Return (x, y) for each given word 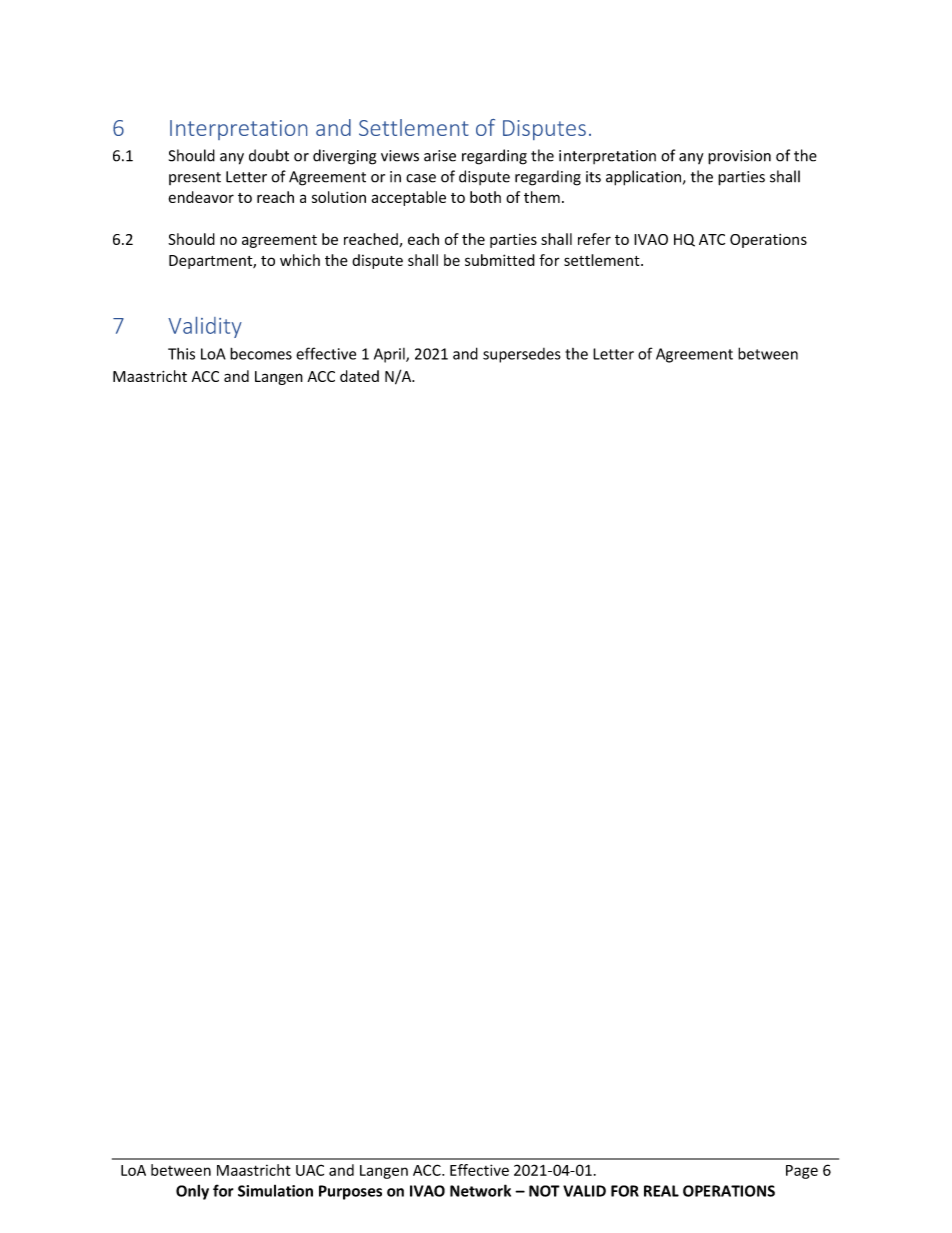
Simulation (275, 1191)
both (485, 197)
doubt (269, 155)
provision (739, 157)
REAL (661, 1191)
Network (480, 1190)
